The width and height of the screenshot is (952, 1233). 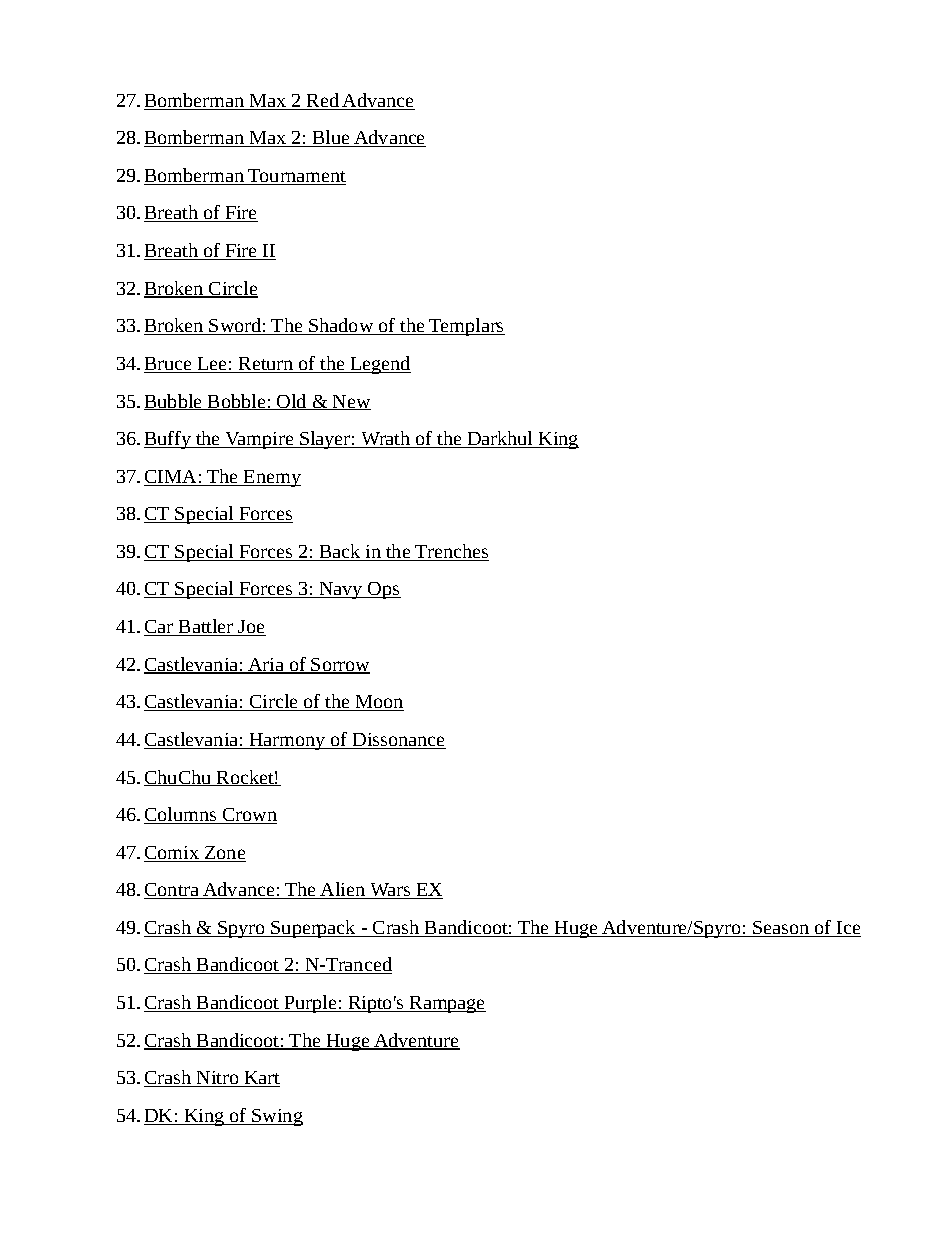 What do you see at coordinates (331, 138) in the screenshot?
I see `Blue` at bounding box center [331, 138].
